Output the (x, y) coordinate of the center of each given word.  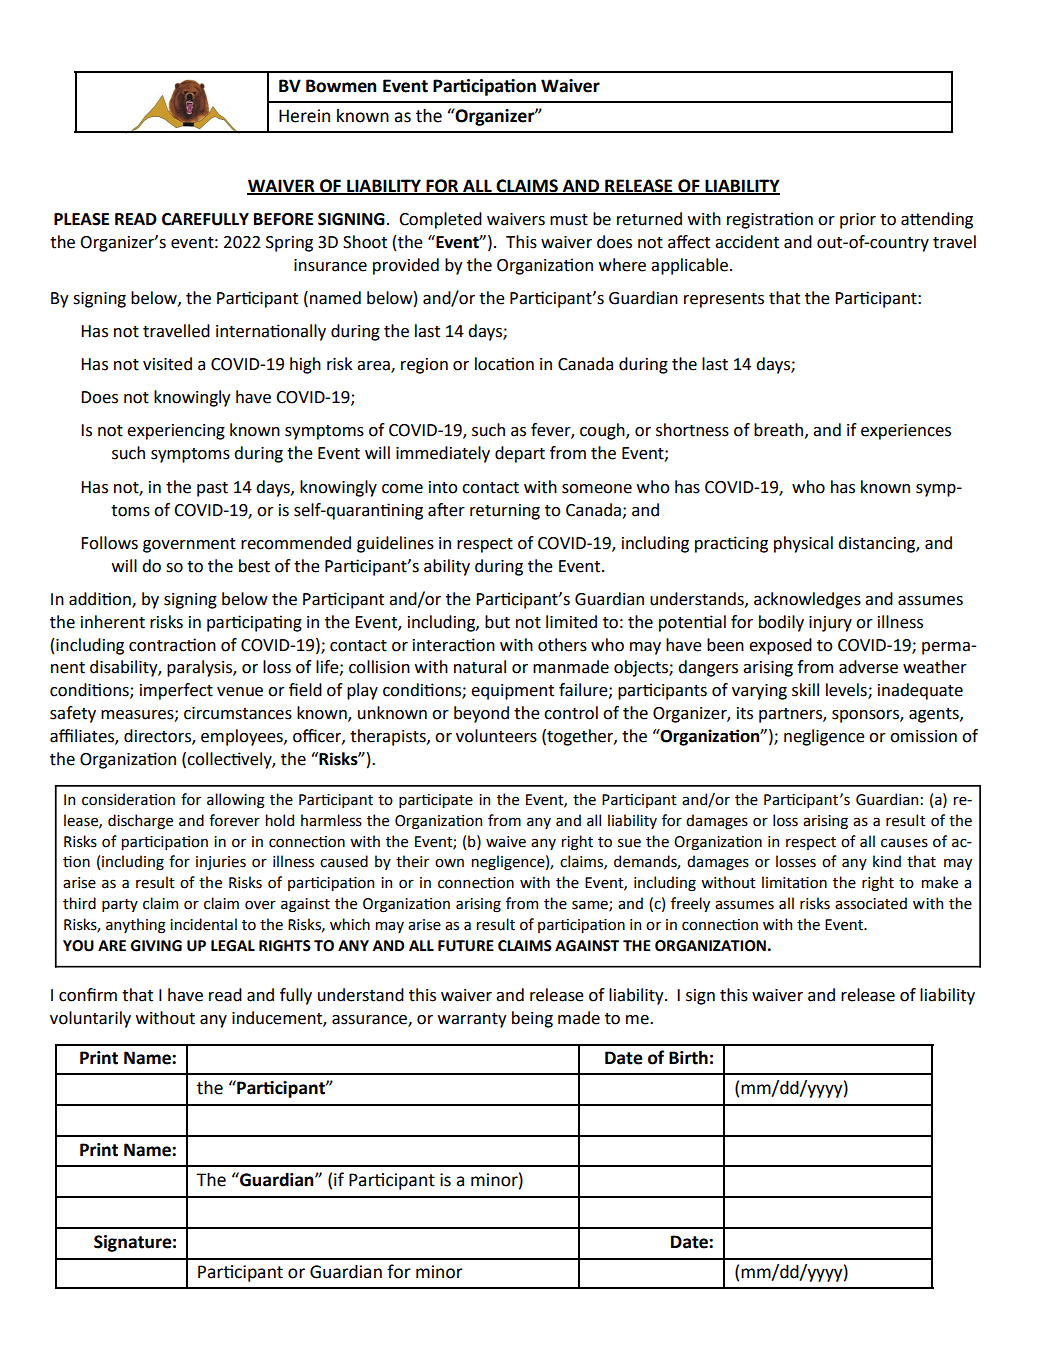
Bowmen (341, 86)
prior (858, 221)
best (254, 566)
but (497, 622)
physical (803, 544)
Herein (304, 116)
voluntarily (90, 1019)
